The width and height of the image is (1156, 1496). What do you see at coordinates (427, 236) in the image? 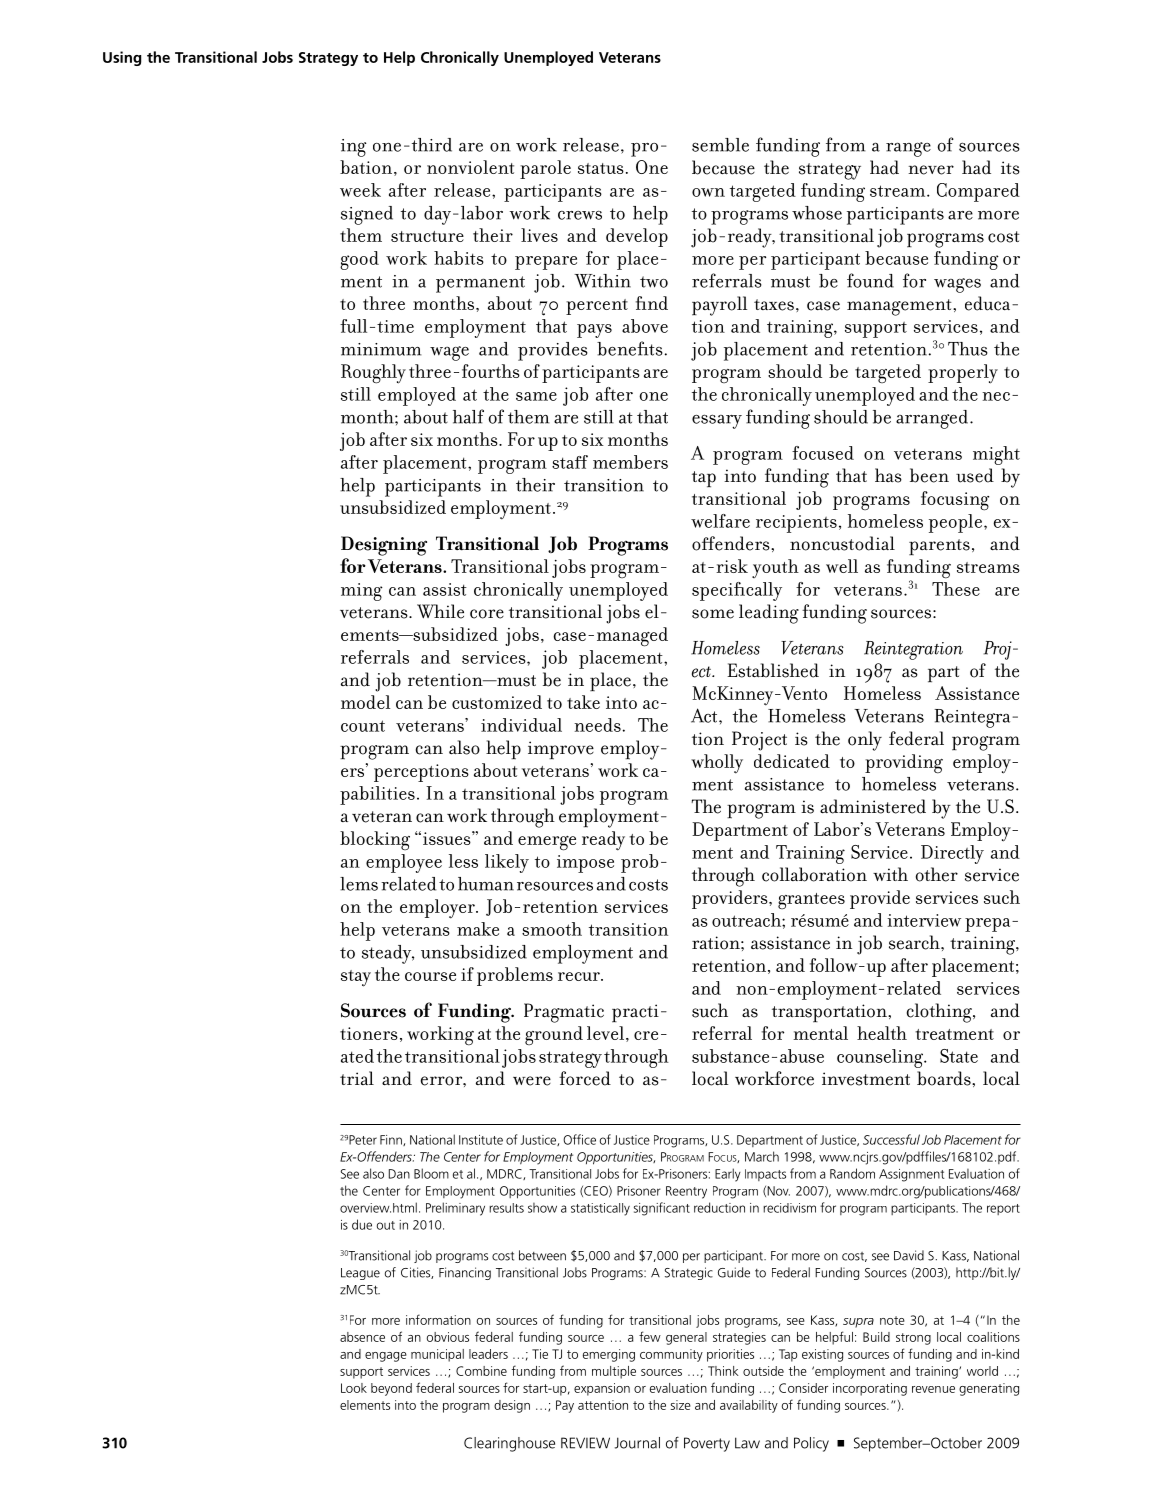
I see `structure` at bounding box center [427, 236].
